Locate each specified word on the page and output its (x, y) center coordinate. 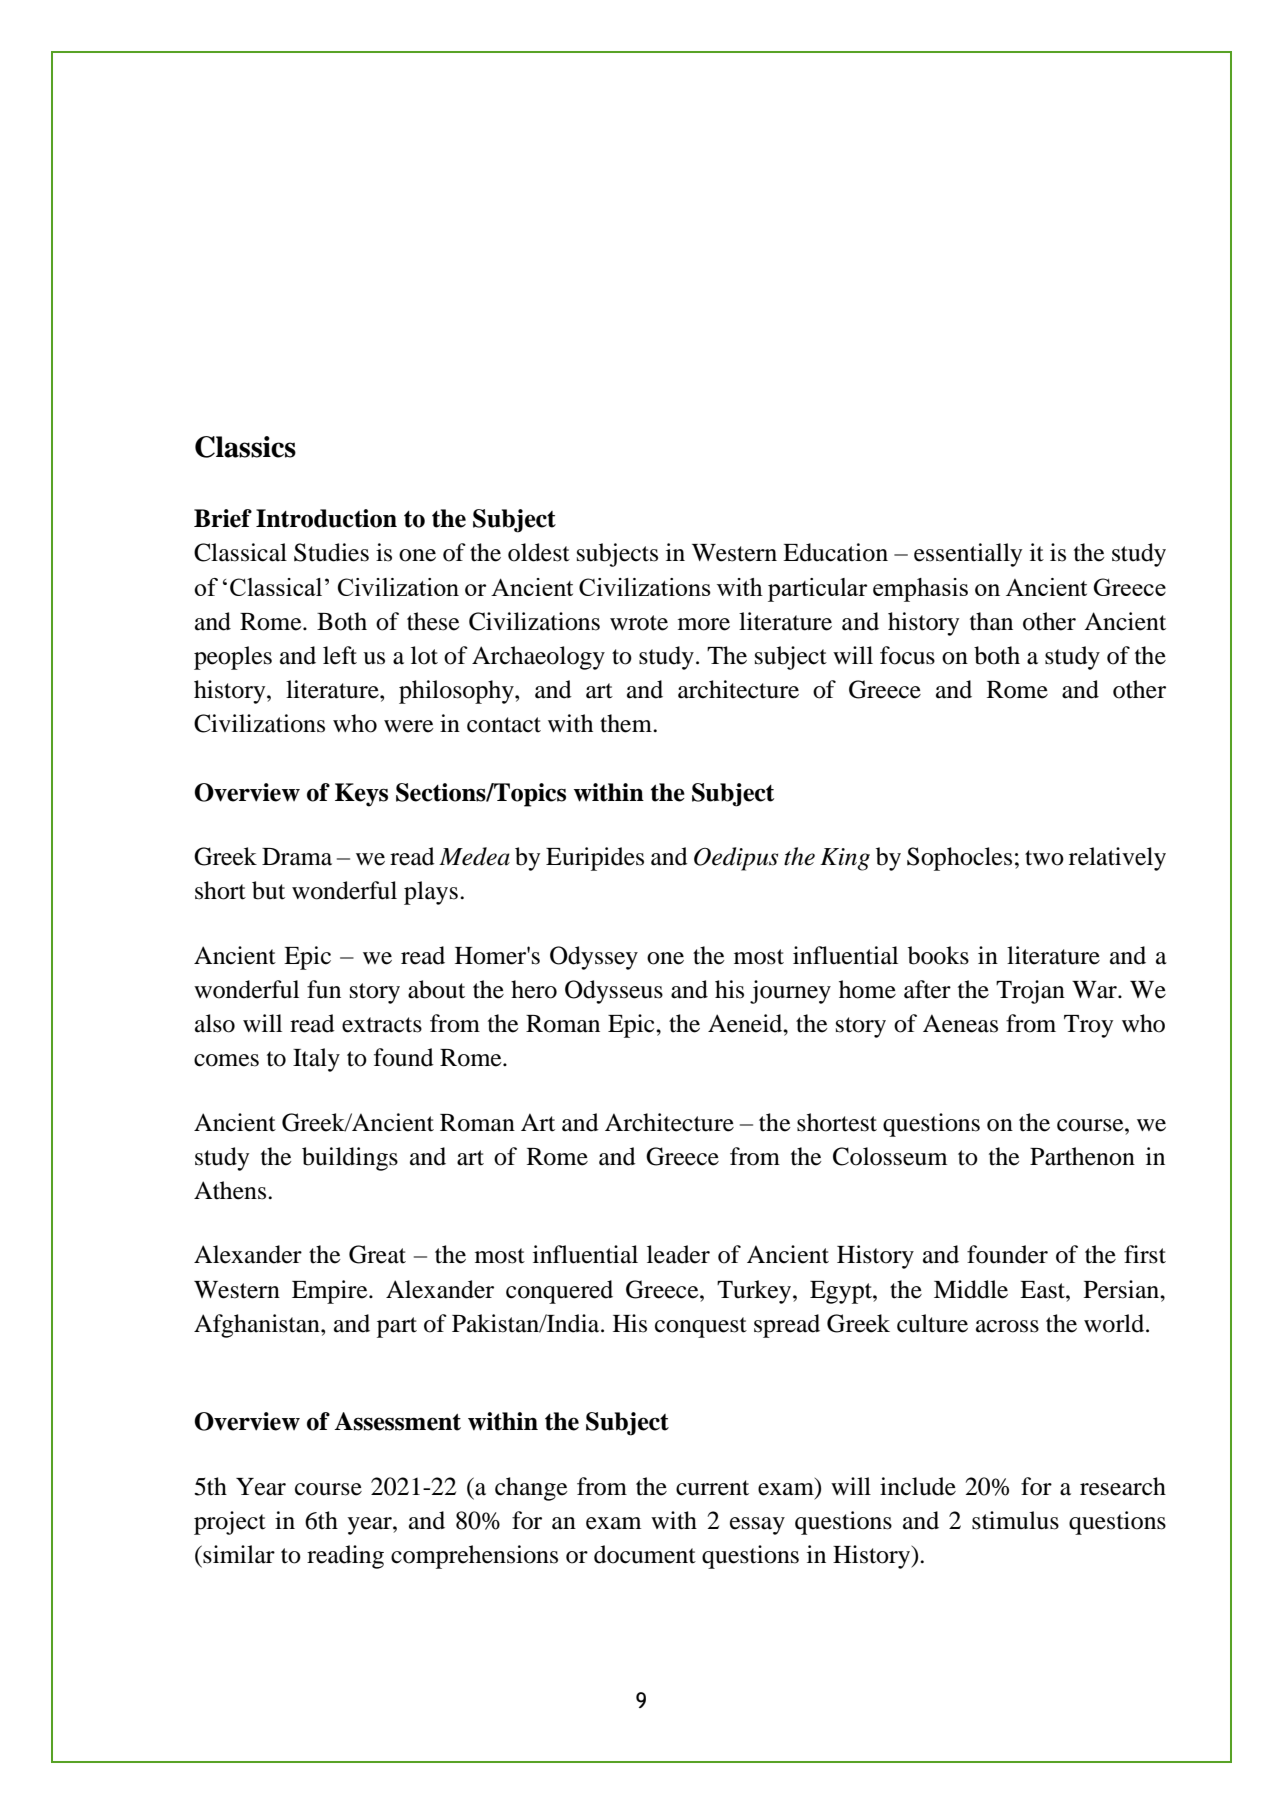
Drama (297, 857)
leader (678, 1254)
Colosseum (890, 1156)
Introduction (326, 518)
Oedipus (736, 859)
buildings (350, 1159)
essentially (968, 555)
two (1044, 858)
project (230, 1523)
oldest (539, 552)
